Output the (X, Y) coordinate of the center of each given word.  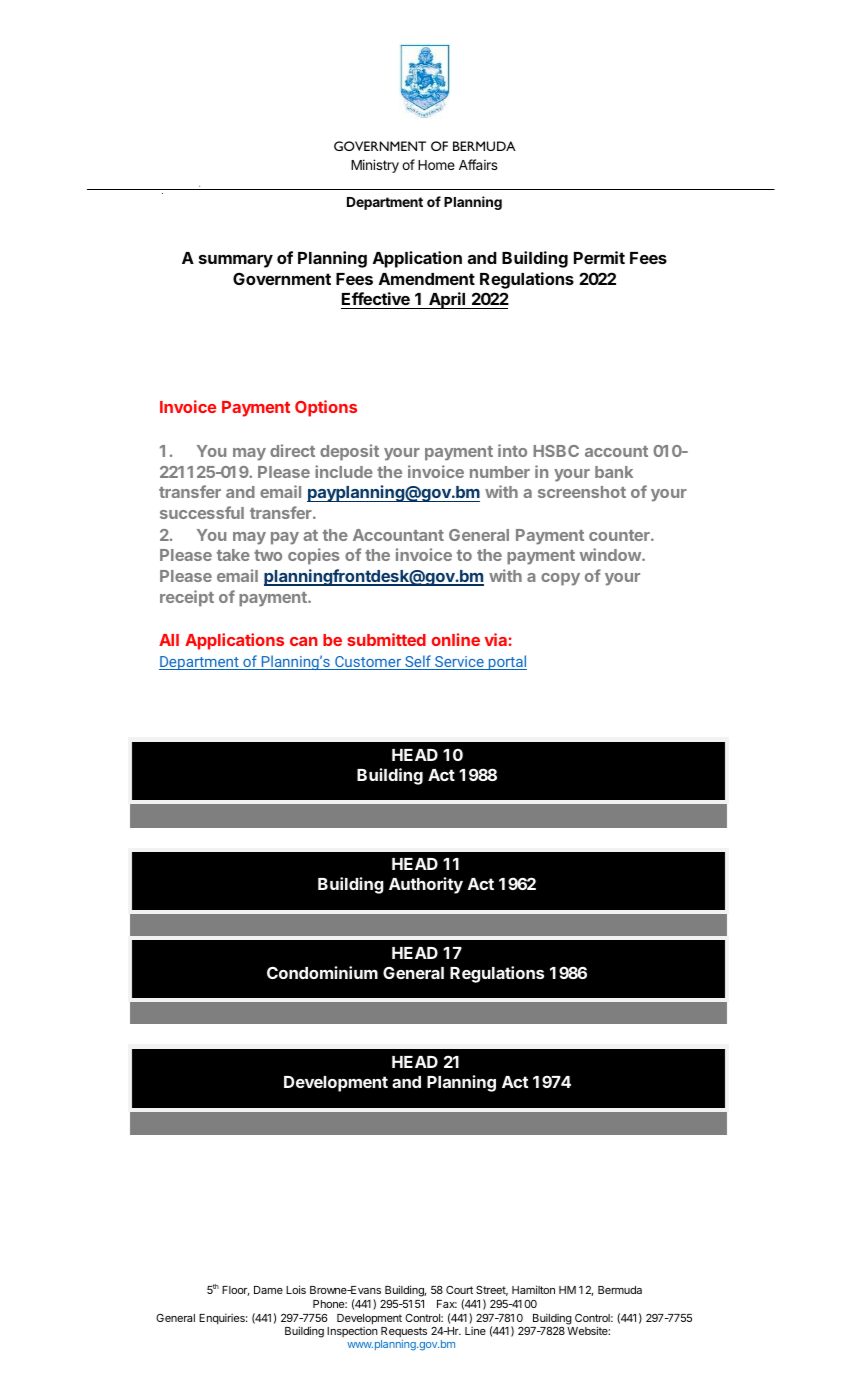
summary (236, 261)
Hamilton (533, 1289)
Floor (235, 1291)
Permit (599, 257)
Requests (404, 1334)
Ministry (375, 166)
